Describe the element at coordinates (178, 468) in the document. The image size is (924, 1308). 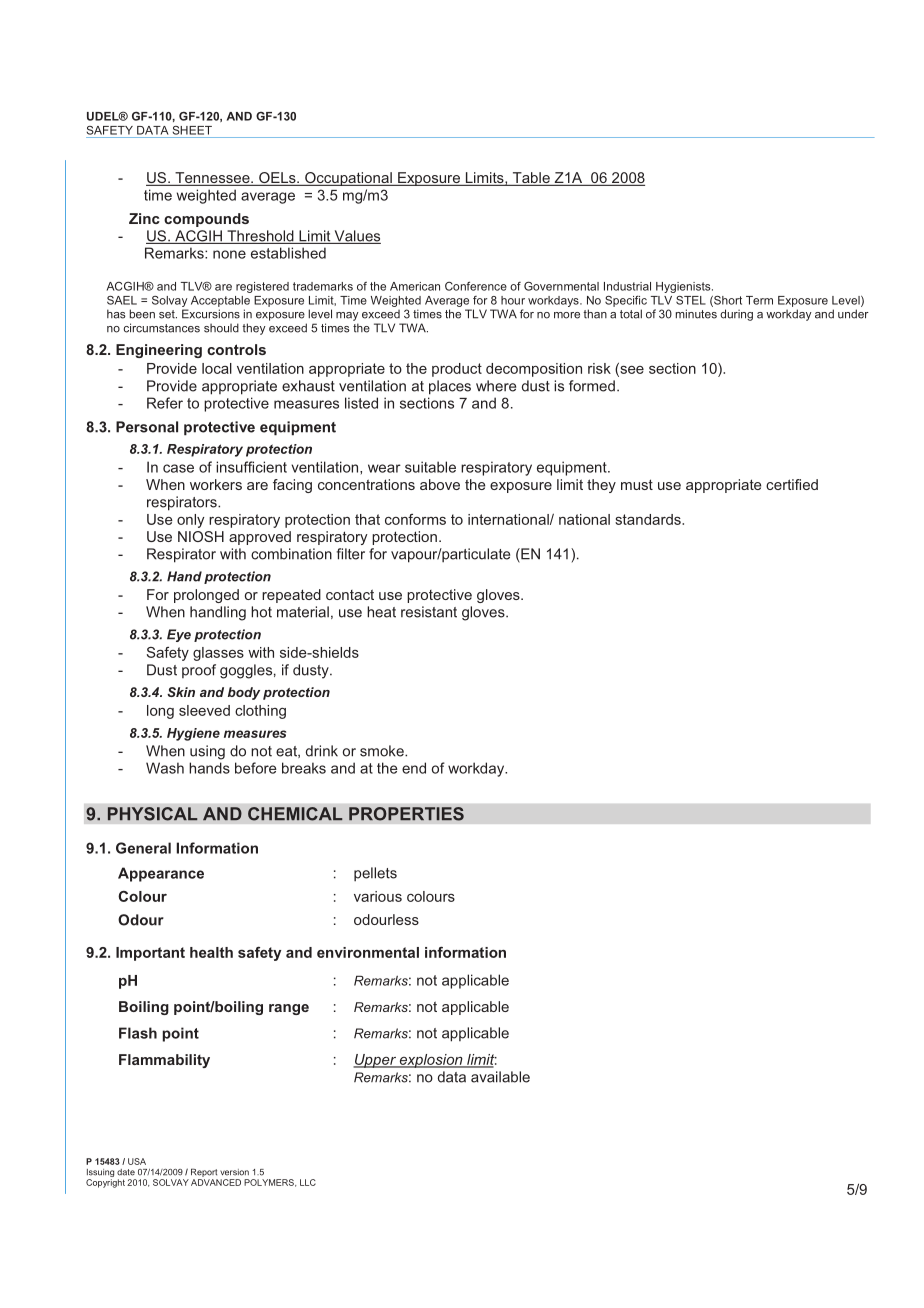
I see `case` at that location.
